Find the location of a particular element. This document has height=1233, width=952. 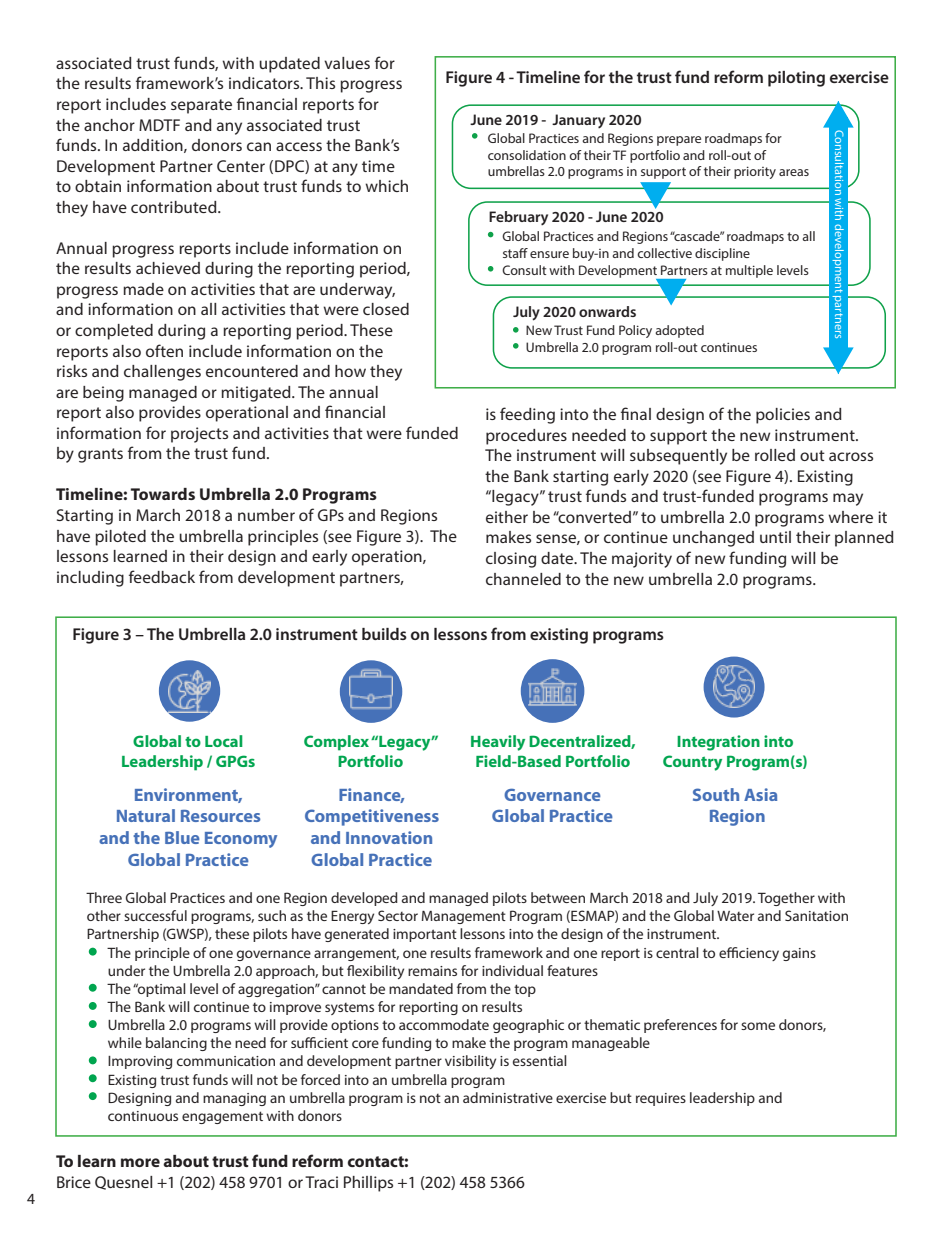

consolidation is located at coordinates (527, 155).
